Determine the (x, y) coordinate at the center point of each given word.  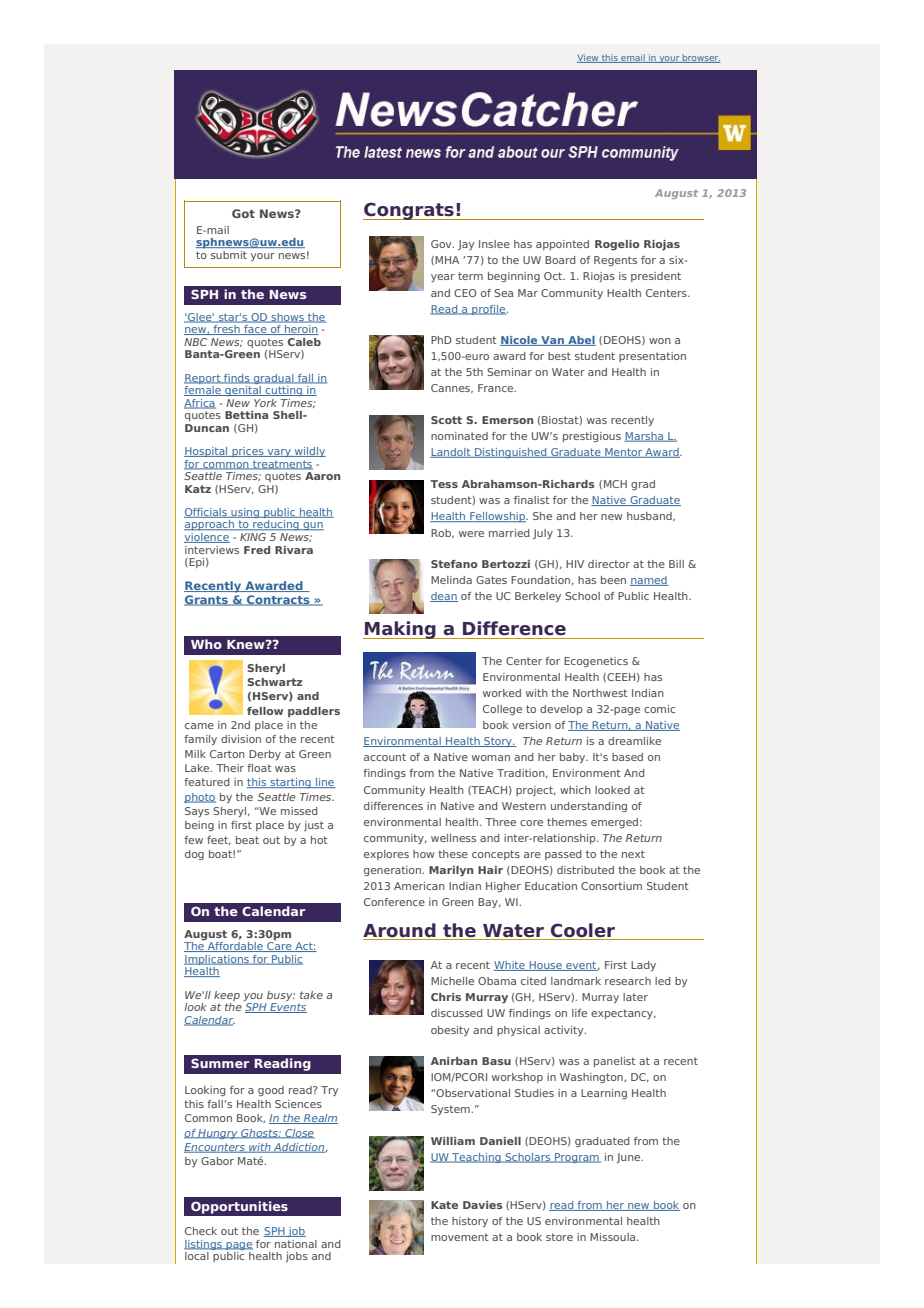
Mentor (623, 453)
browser (700, 58)
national (296, 1244)
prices (248, 452)
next (633, 854)
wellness (453, 838)
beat (247, 840)
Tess (444, 484)
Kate (444, 1205)
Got (243, 213)
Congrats (409, 211)
